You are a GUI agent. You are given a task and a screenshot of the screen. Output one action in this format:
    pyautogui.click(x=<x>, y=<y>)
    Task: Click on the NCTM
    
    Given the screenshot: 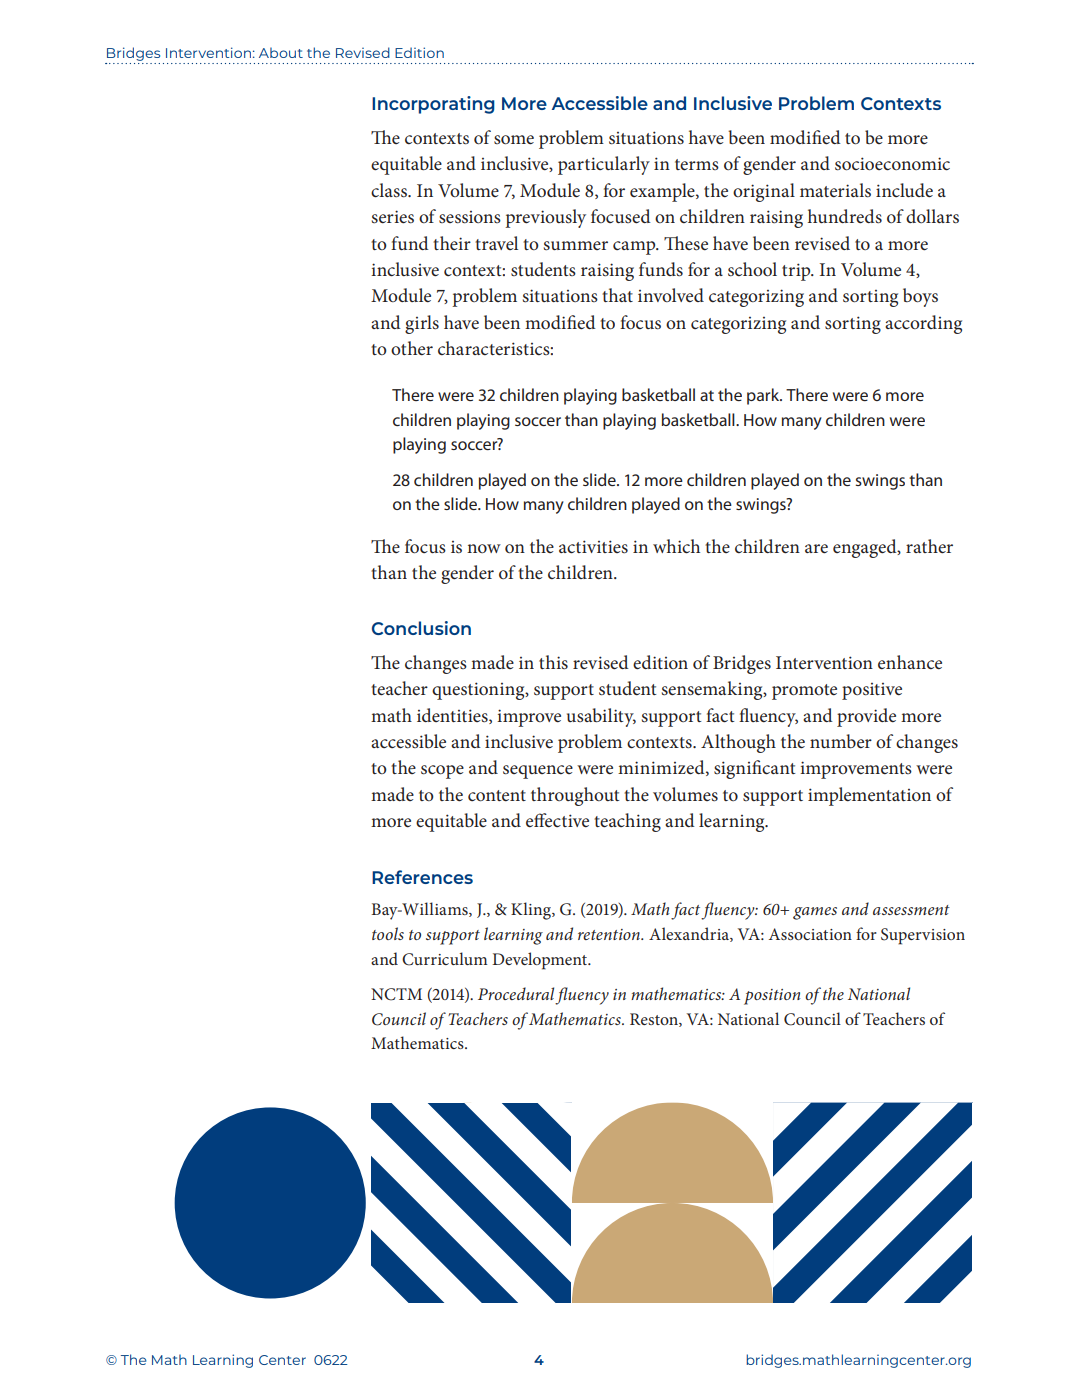 What is the action you would take?
    pyautogui.click(x=396, y=994)
